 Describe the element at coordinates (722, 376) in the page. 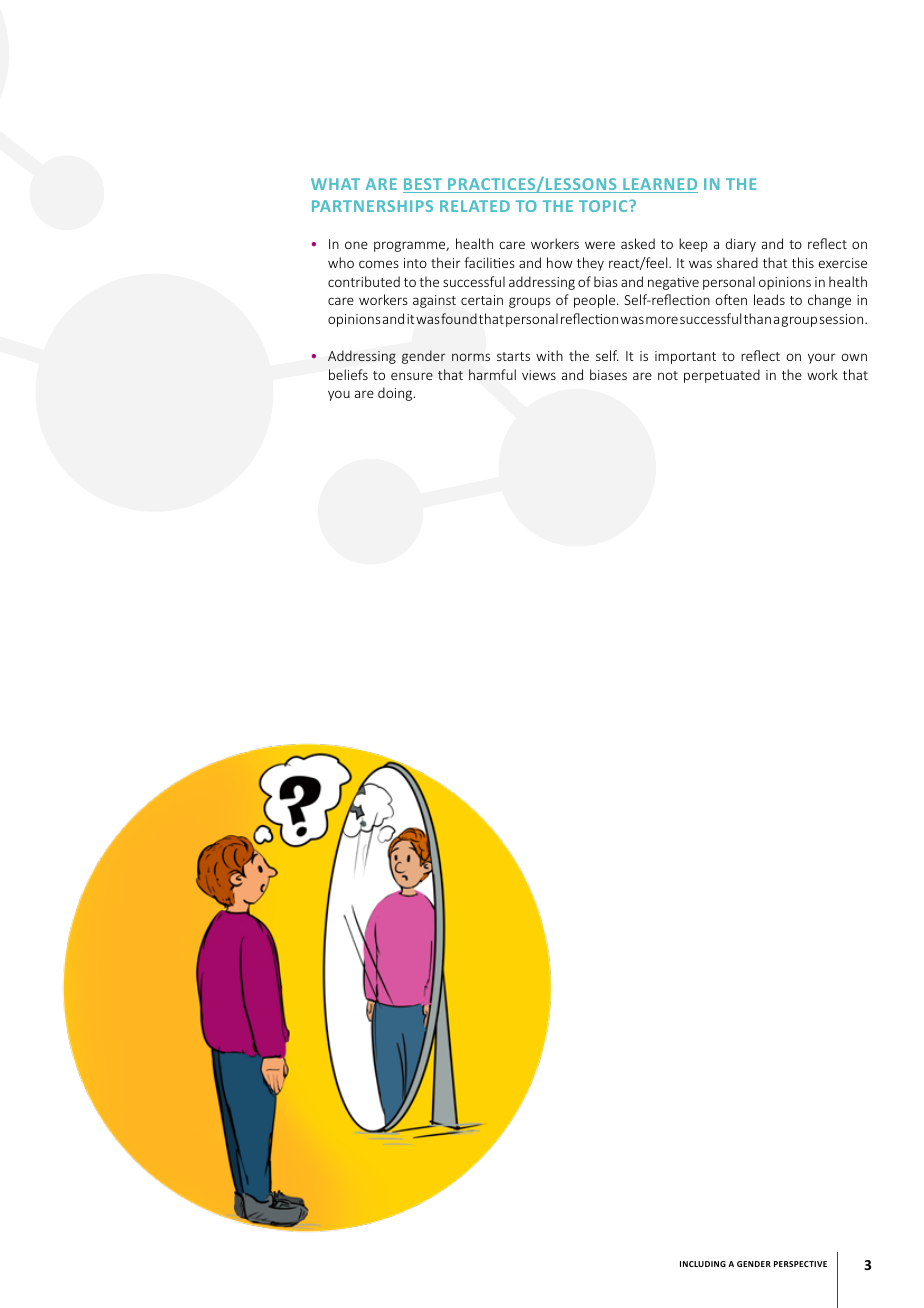

I see `perpetuated` at that location.
